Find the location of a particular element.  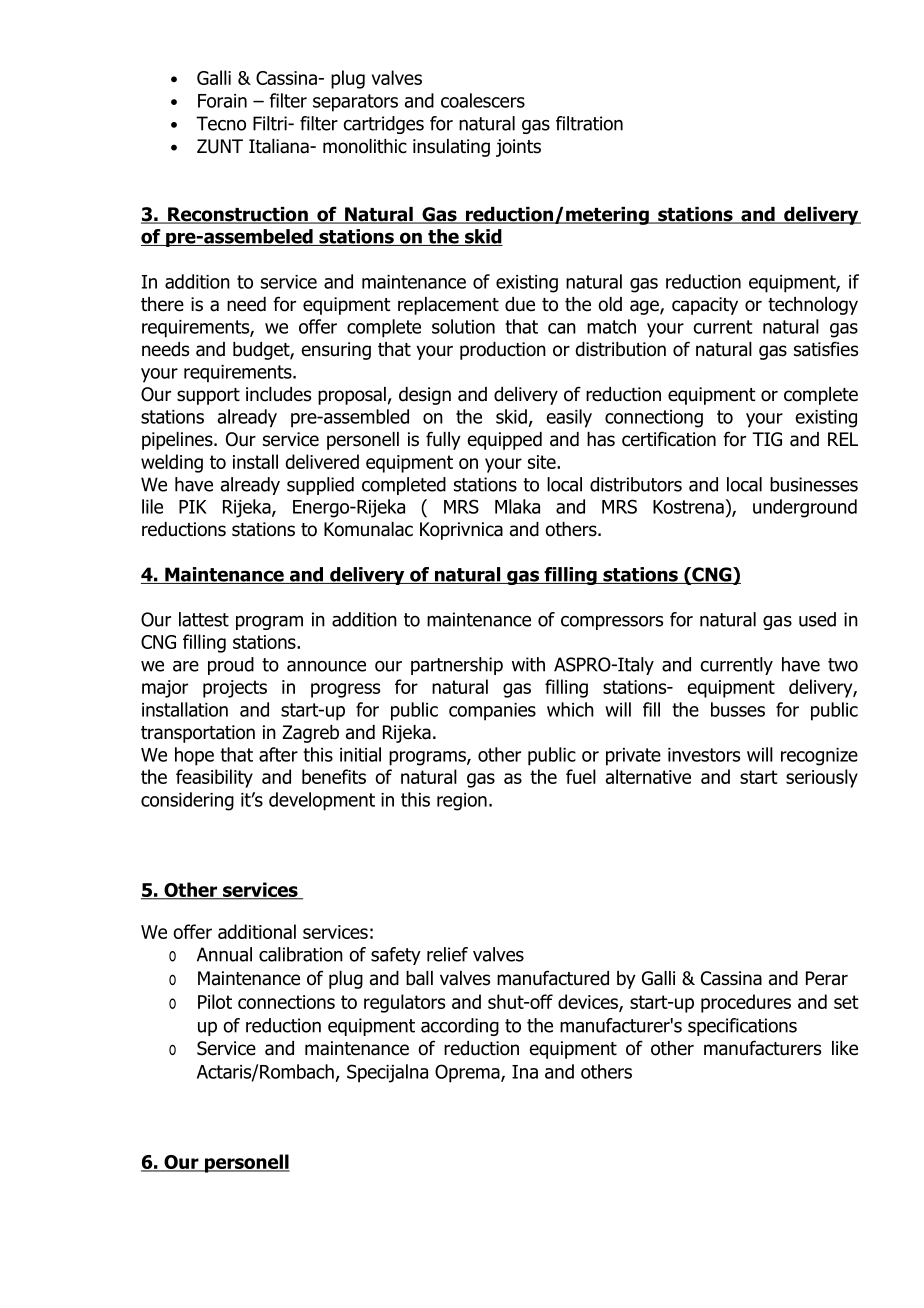

joints is located at coordinates (518, 148).
